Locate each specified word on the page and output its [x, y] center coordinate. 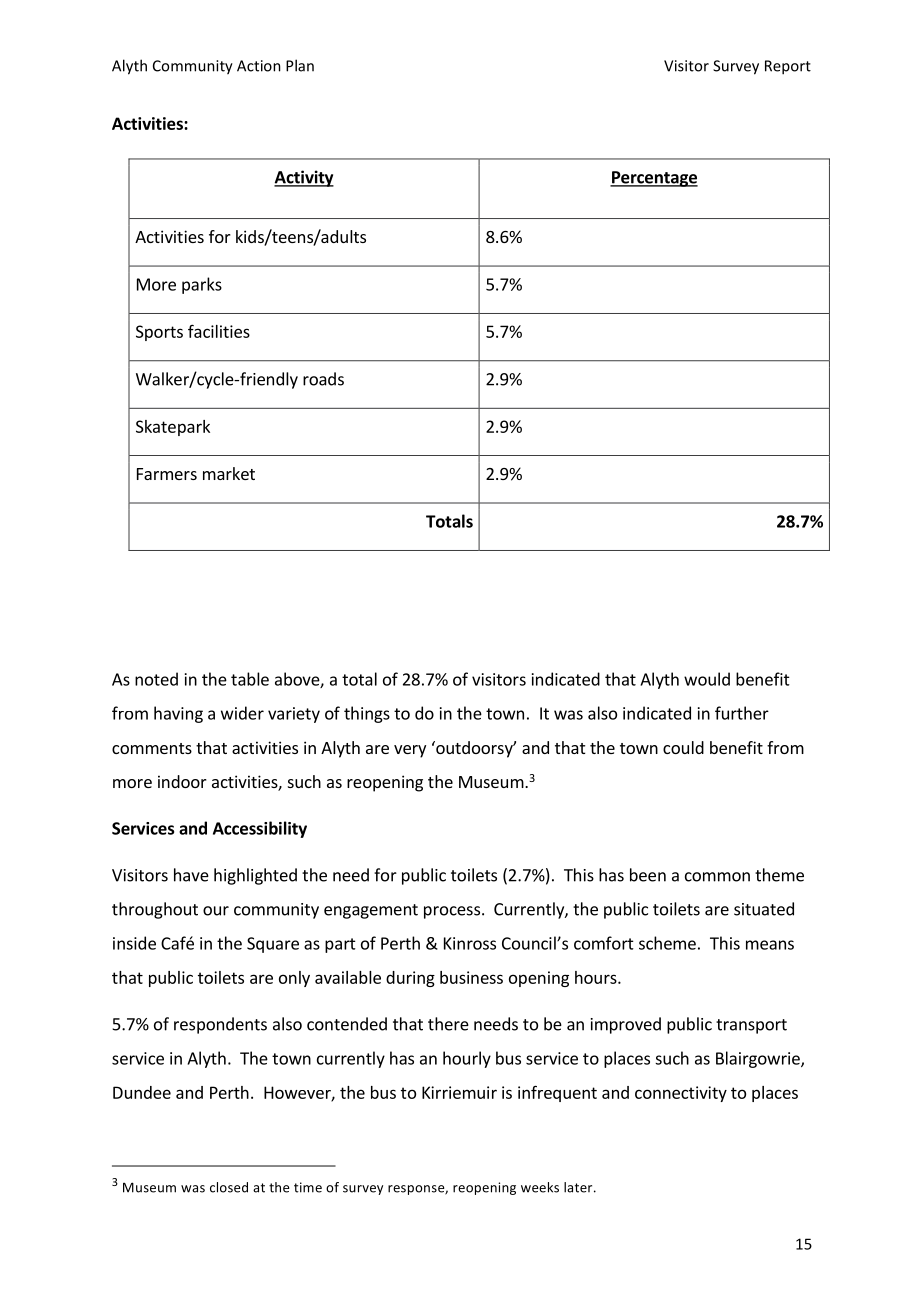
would [707, 679]
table [250, 679]
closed [229, 1187]
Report [788, 67]
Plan [300, 65]
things [367, 714]
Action [259, 66]
